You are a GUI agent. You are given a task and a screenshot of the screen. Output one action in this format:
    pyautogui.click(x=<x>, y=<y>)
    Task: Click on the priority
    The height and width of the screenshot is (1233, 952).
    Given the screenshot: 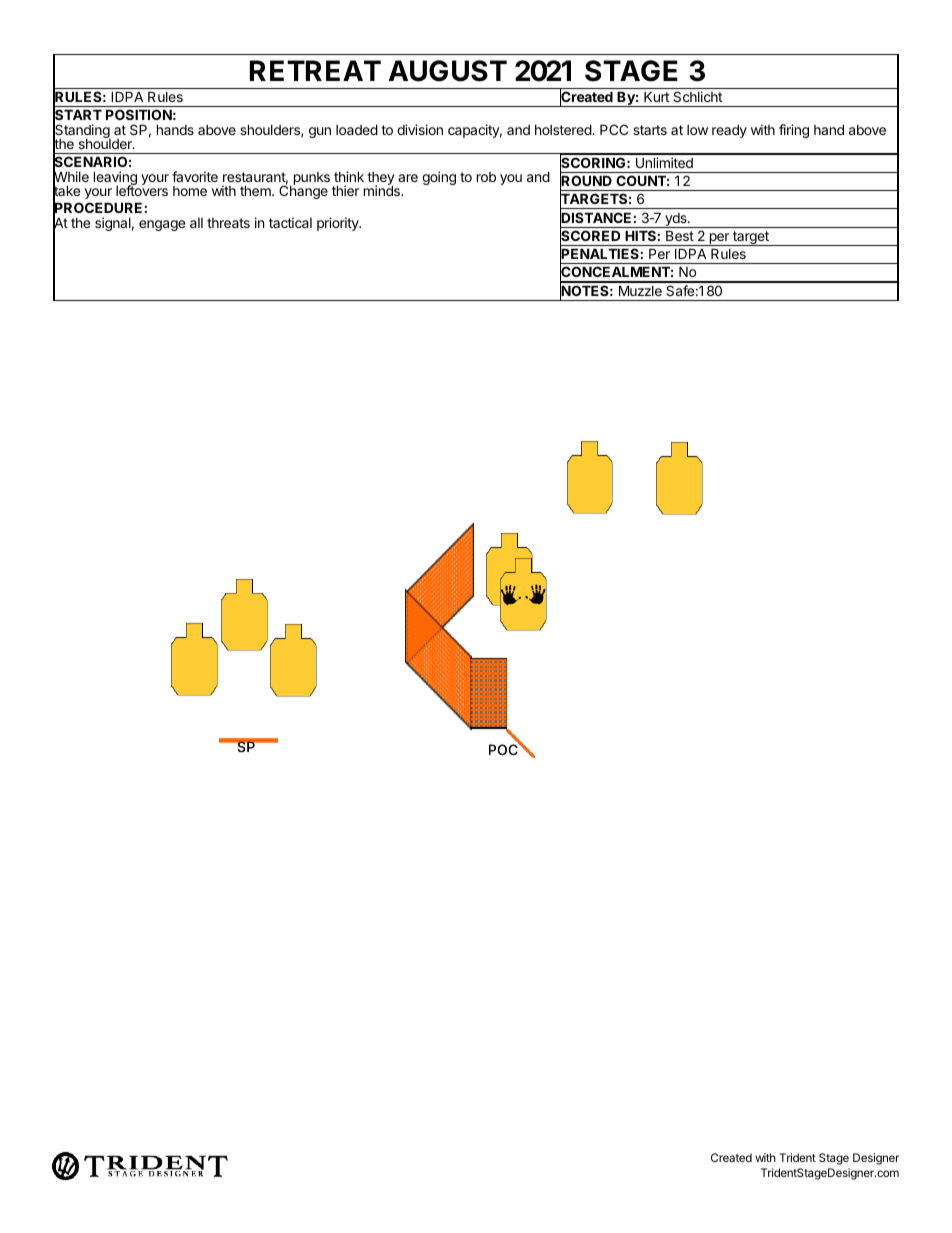 What is the action you would take?
    pyautogui.click(x=339, y=224)
